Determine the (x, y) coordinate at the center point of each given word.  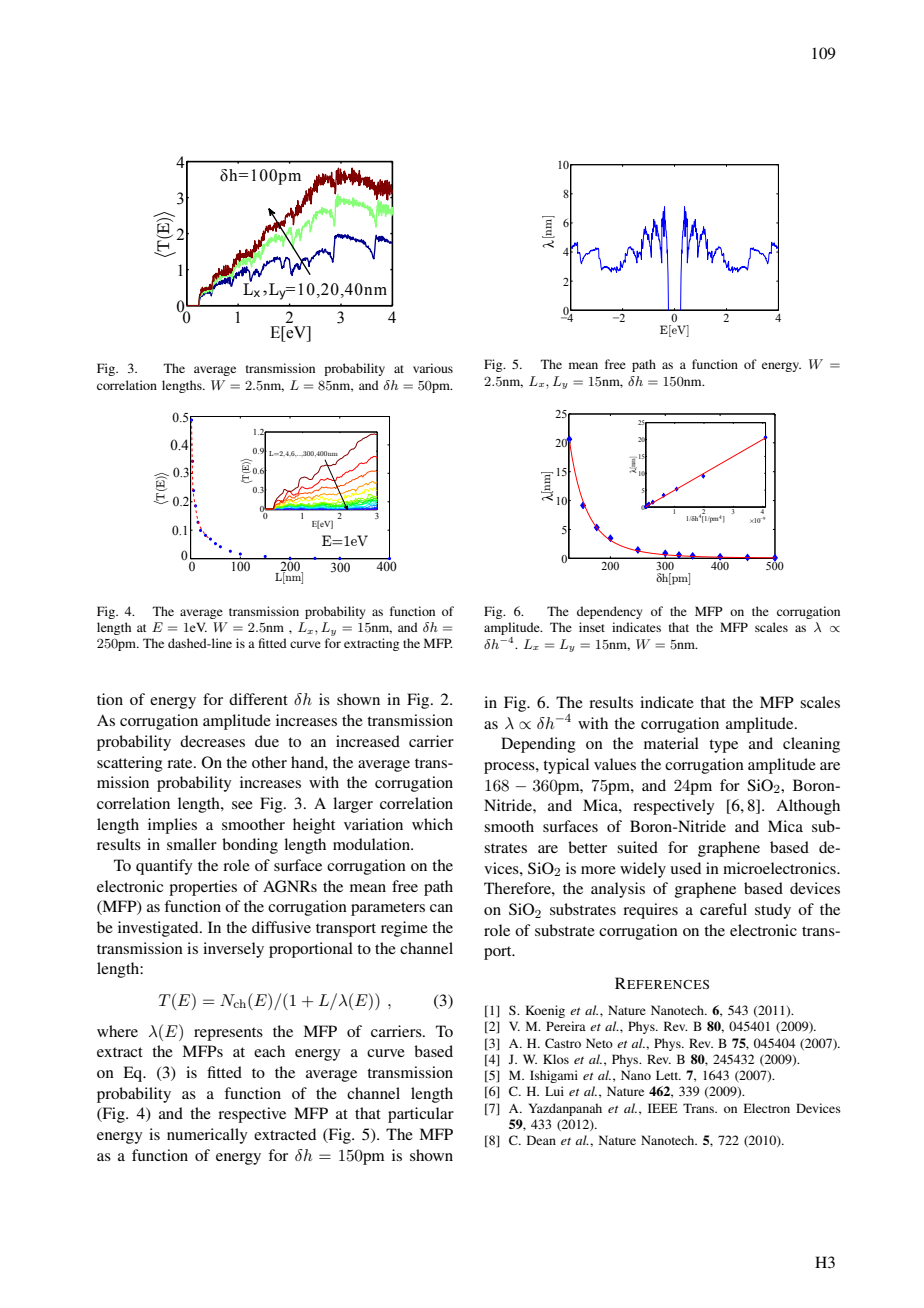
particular (421, 1115)
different (258, 699)
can (441, 908)
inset (592, 627)
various (433, 368)
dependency (609, 612)
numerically (207, 1136)
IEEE (663, 1108)
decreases (212, 741)
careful (723, 909)
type (723, 746)
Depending (538, 745)
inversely (233, 950)
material (671, 743)
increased (368, 741)
